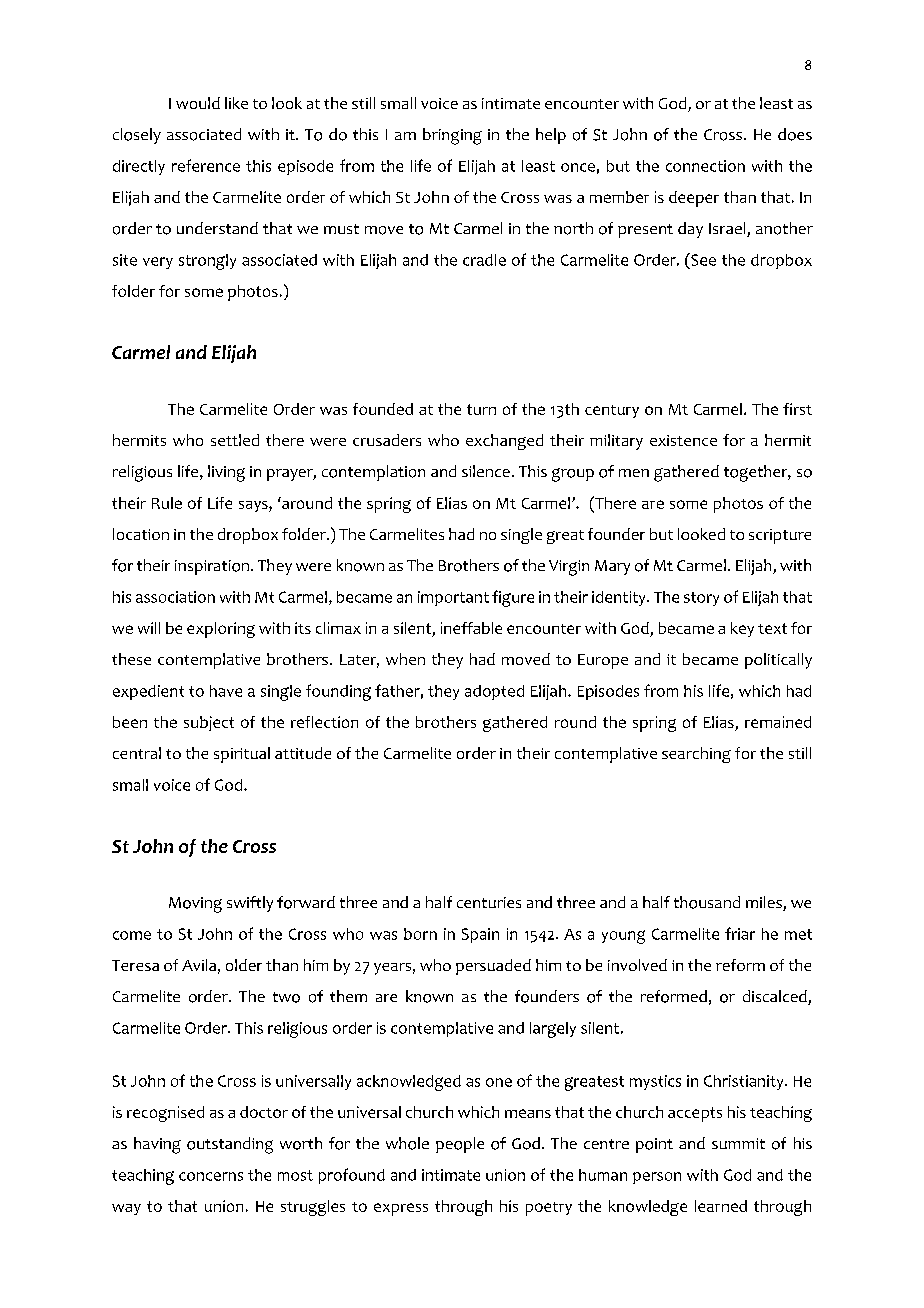 The image size is (924, 1308). Describe the element at coordinates (452, 136) in the screenshot. I see `bringing` at that location.
